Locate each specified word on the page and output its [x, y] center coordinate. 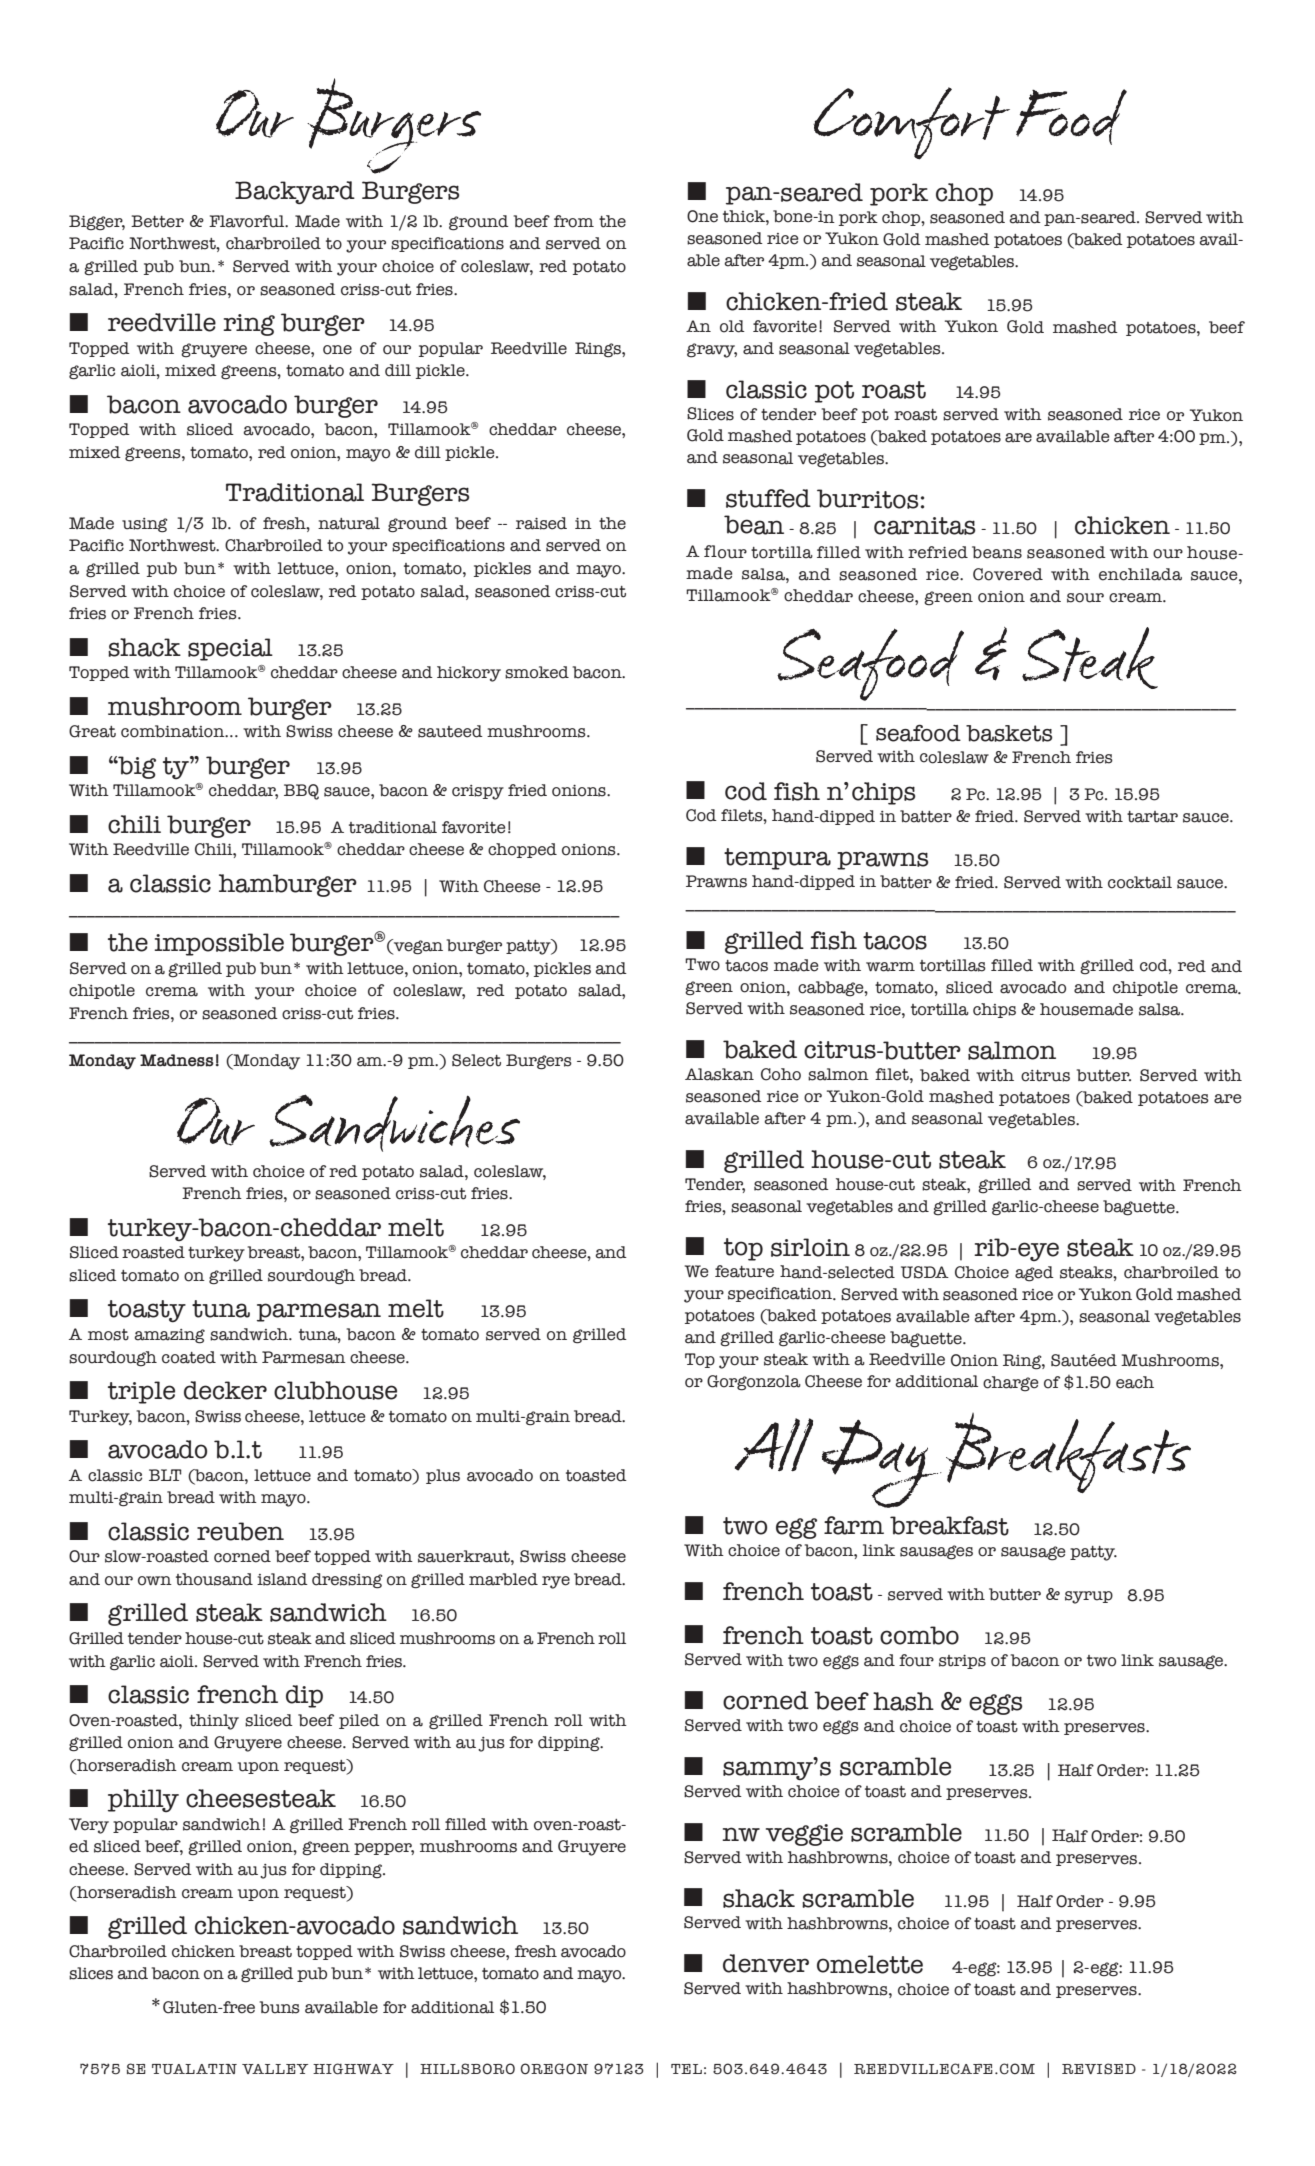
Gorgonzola [754, 1383]
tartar [1152, 817]
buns [280, 2007]
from [574, 221]
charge [1011, 1384]
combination [174, 731]
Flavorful [248, 221]
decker [225, 1390]
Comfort [911, 123]
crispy [478, 792]
